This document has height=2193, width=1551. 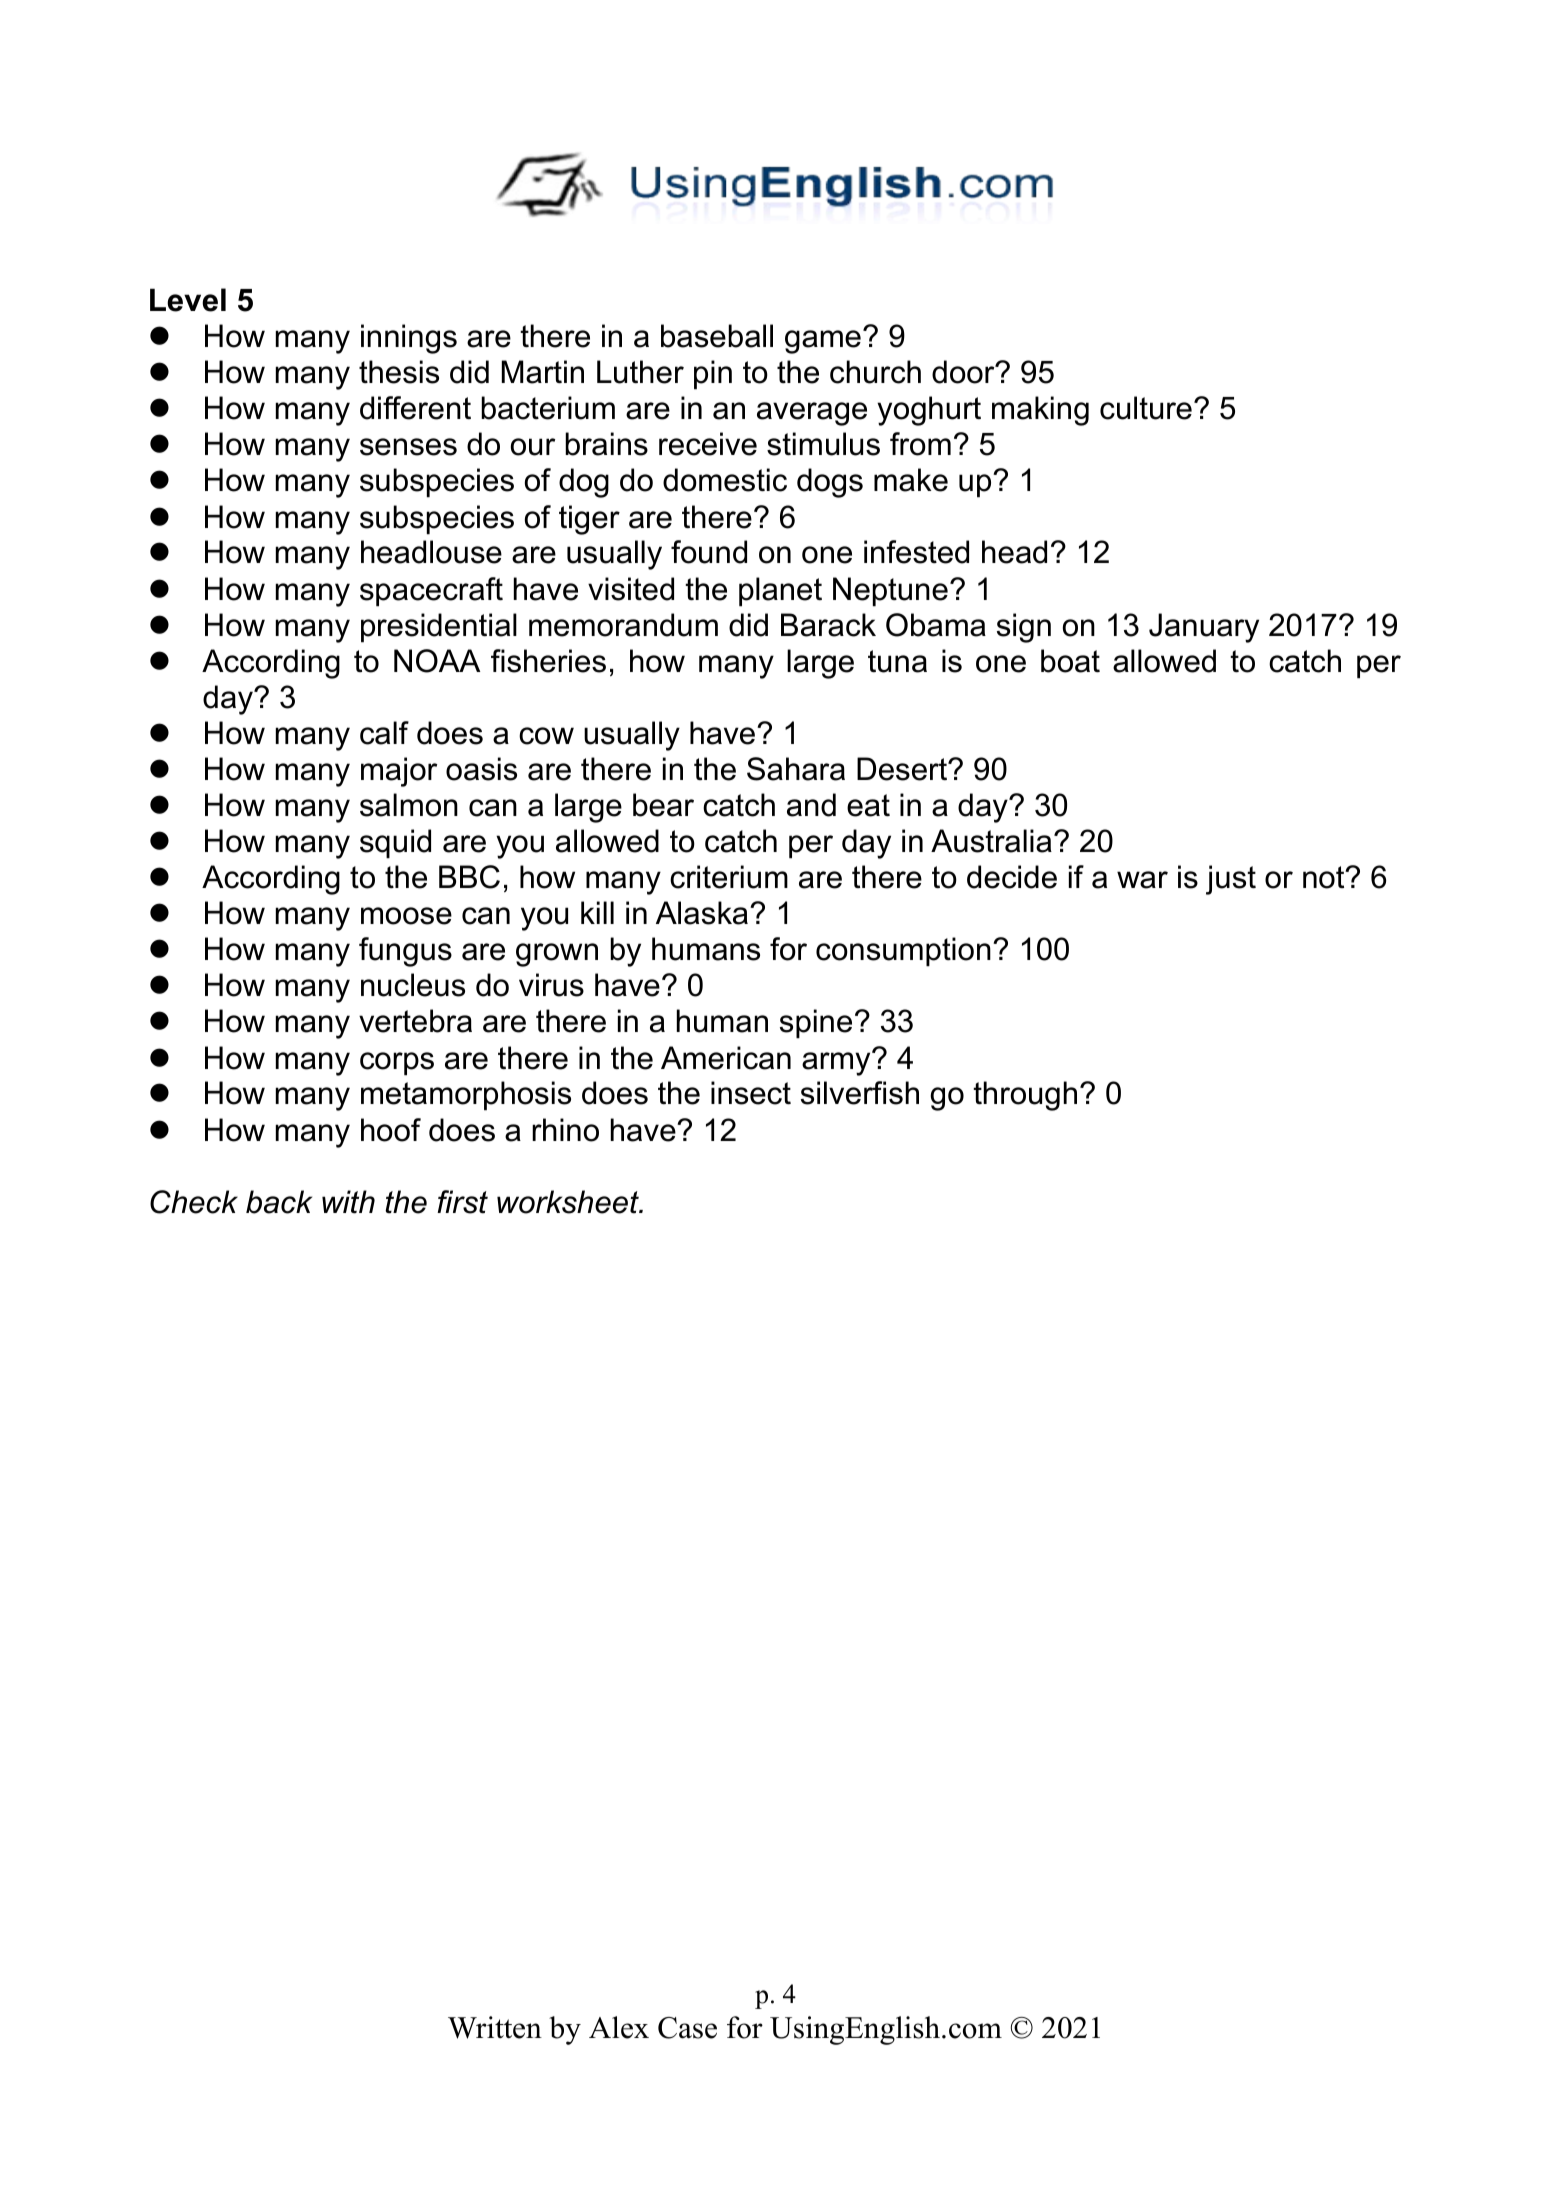 What do you see at coordinates (399, 372) in the document?
I see `thesis` at bounding box center [399, 372].
